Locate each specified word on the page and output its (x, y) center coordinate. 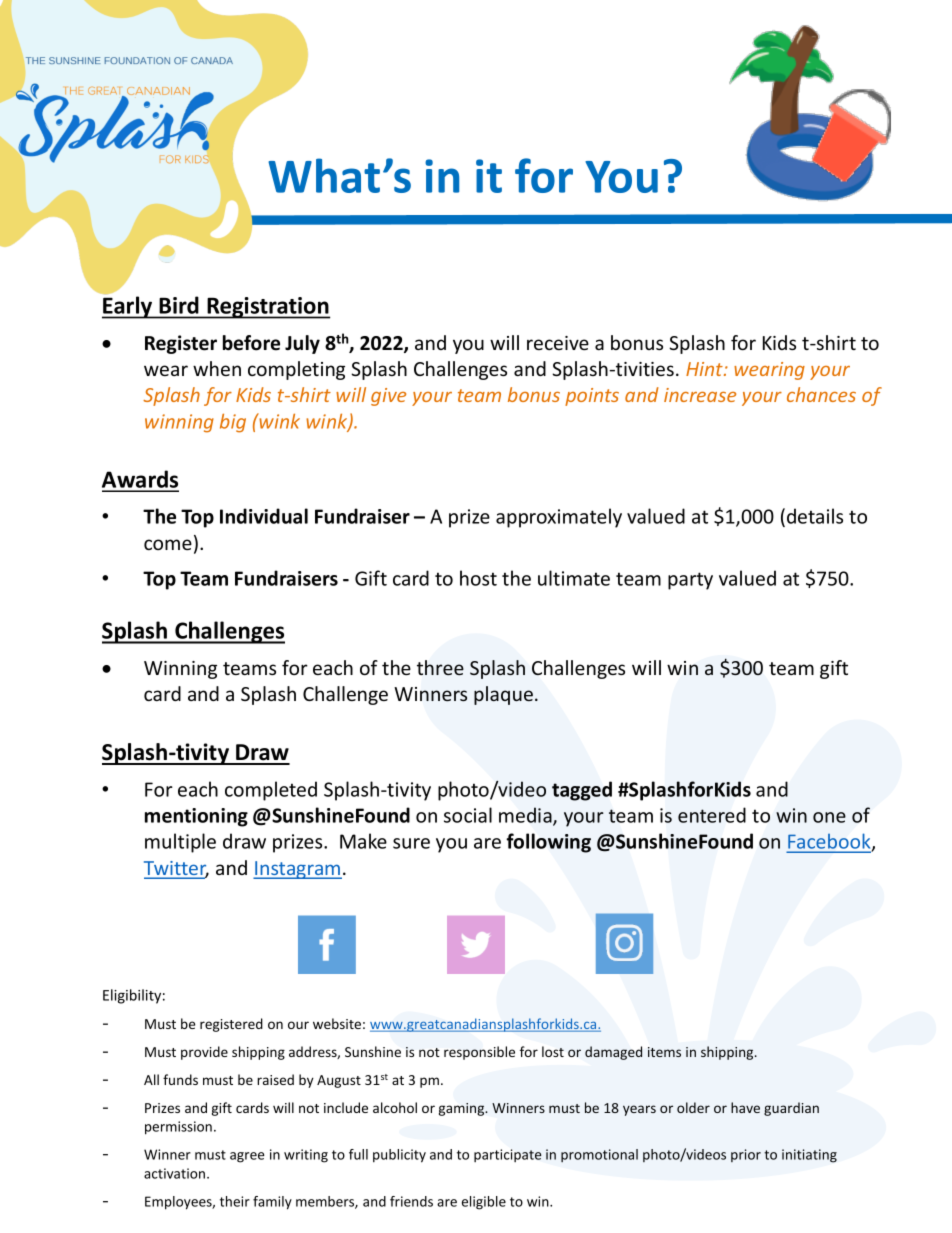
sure (411, 843)
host (478, 578)
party (690, 581)
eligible (484, 1203)
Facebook (830, 842)
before (251, 343)
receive (558, 343)
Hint (705, 369)
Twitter (176, 869)
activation (174, 1173)
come (168, 544)
